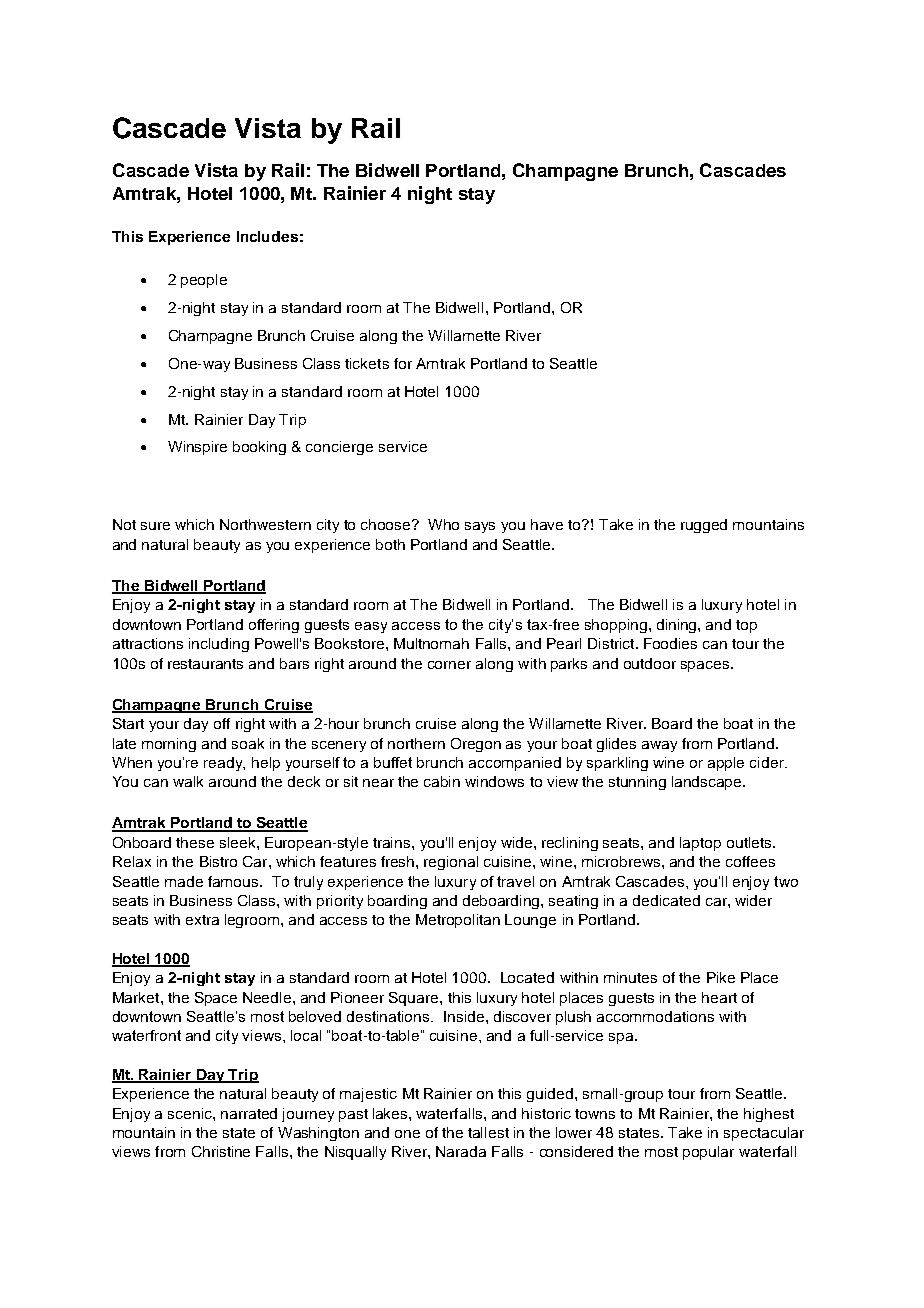  Describe the element at coordinates (678, 626) in the page. I see `dining` at that location.
